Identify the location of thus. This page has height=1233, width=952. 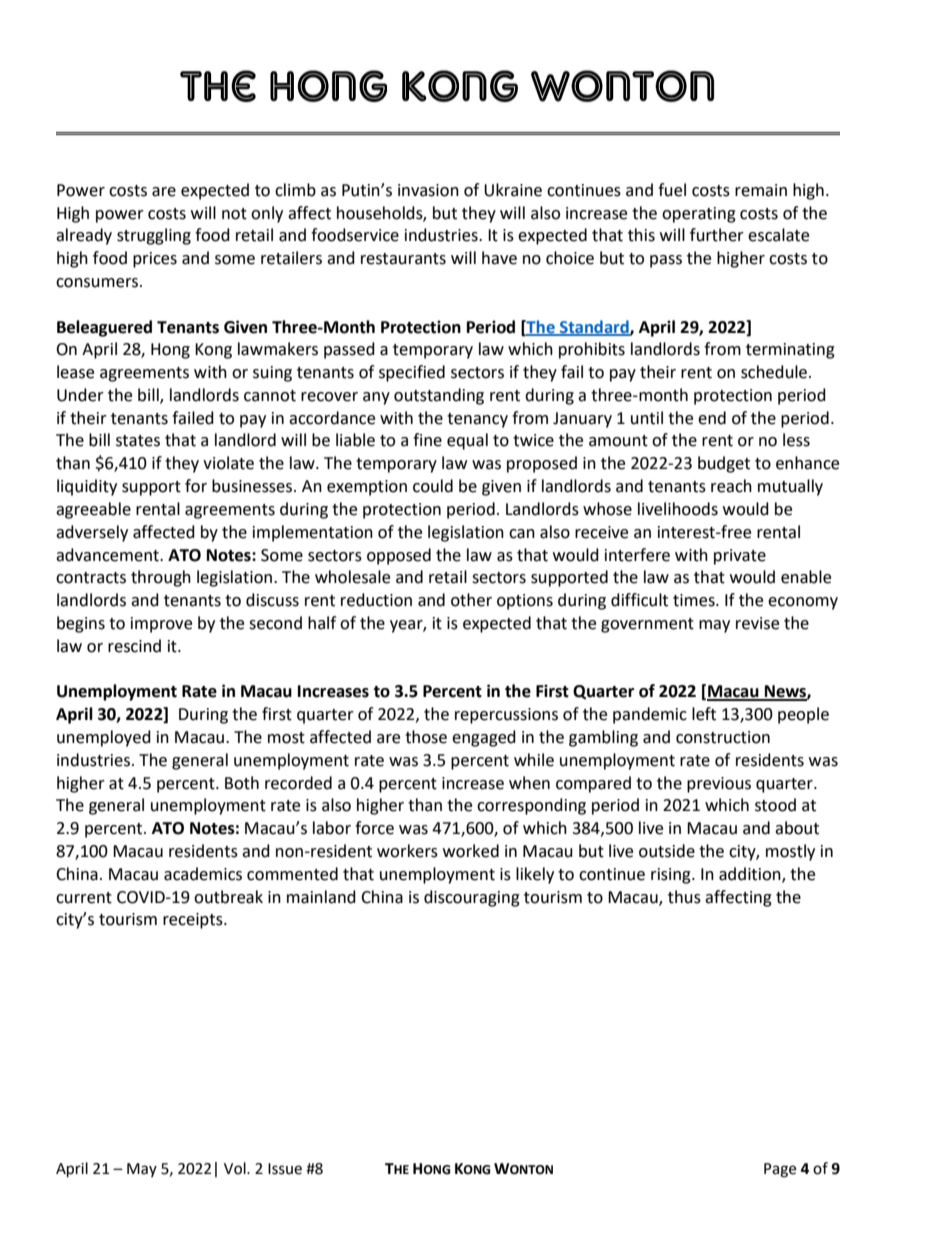
(684, 897).
